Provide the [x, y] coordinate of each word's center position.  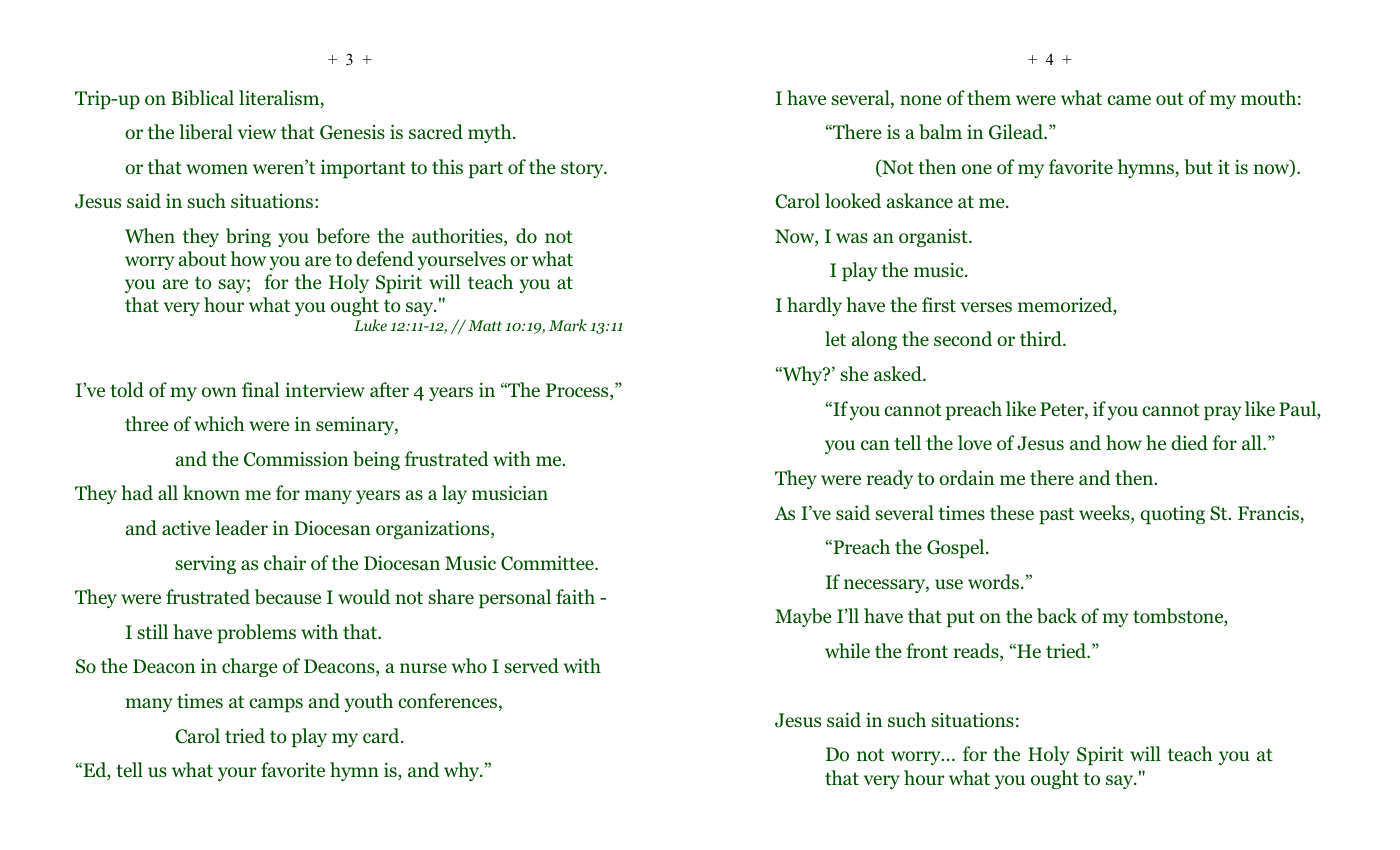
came [1129, 100]
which [219, 423]
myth [491, 133]
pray [1223, 413]
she [854, 373]
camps [276, 705]
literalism [280, 99]
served [531, 665]
